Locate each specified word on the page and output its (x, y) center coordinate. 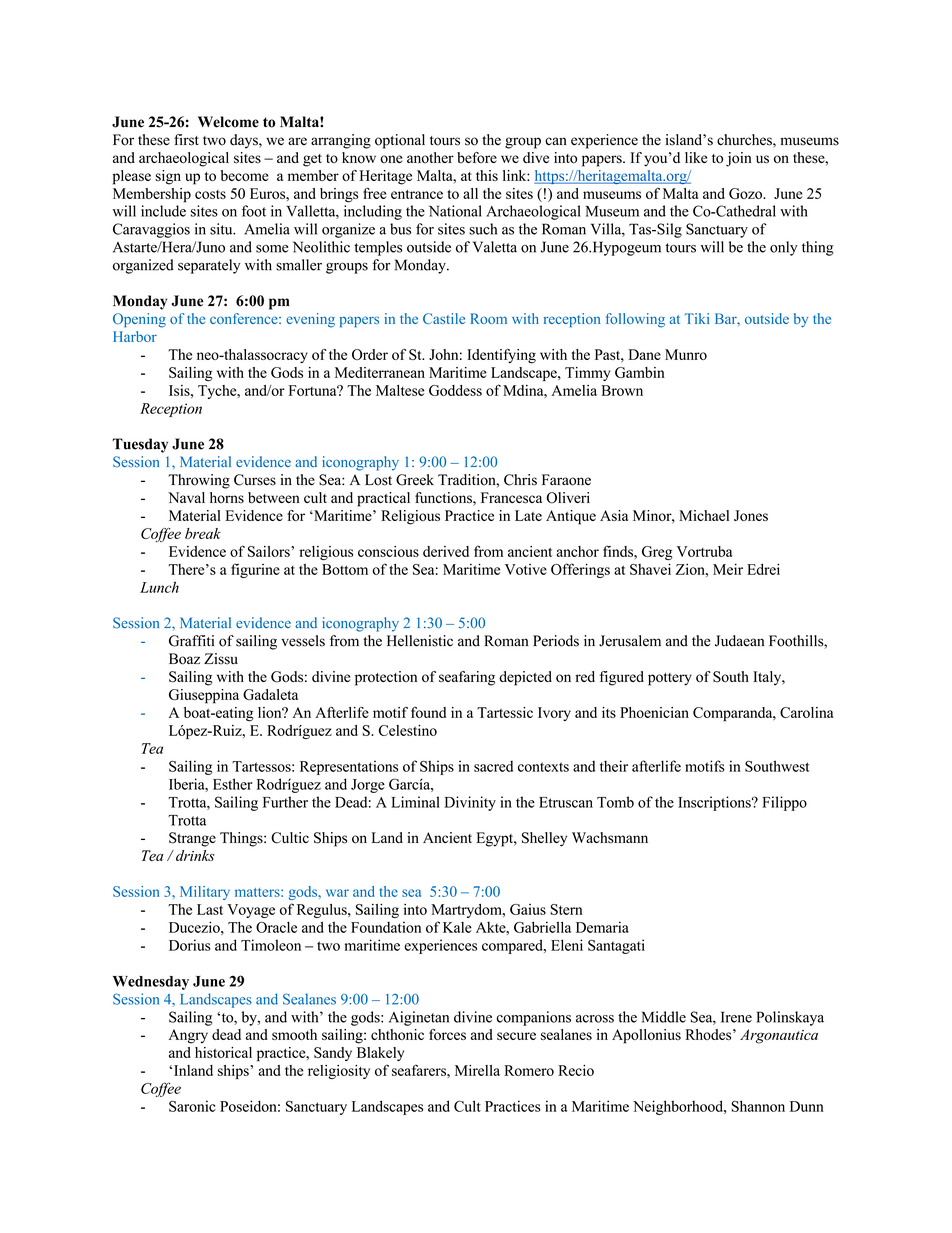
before (477, 158)
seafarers (420, 1070)
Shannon (758, 1106)
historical (223, 1052)
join (739, 159)
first (186, 140)
